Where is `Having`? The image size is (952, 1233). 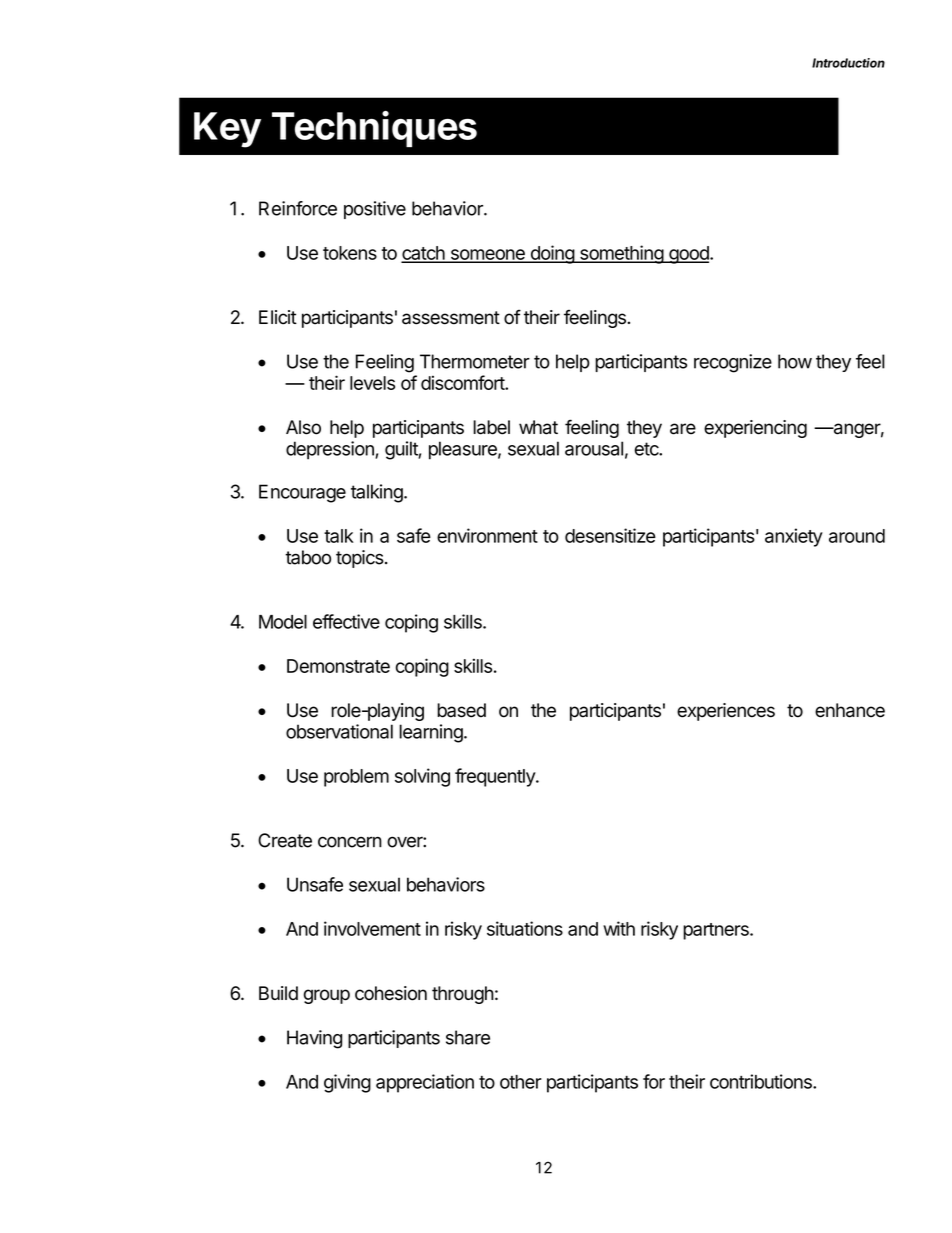 Having is located at coordinates (314, 1039).
